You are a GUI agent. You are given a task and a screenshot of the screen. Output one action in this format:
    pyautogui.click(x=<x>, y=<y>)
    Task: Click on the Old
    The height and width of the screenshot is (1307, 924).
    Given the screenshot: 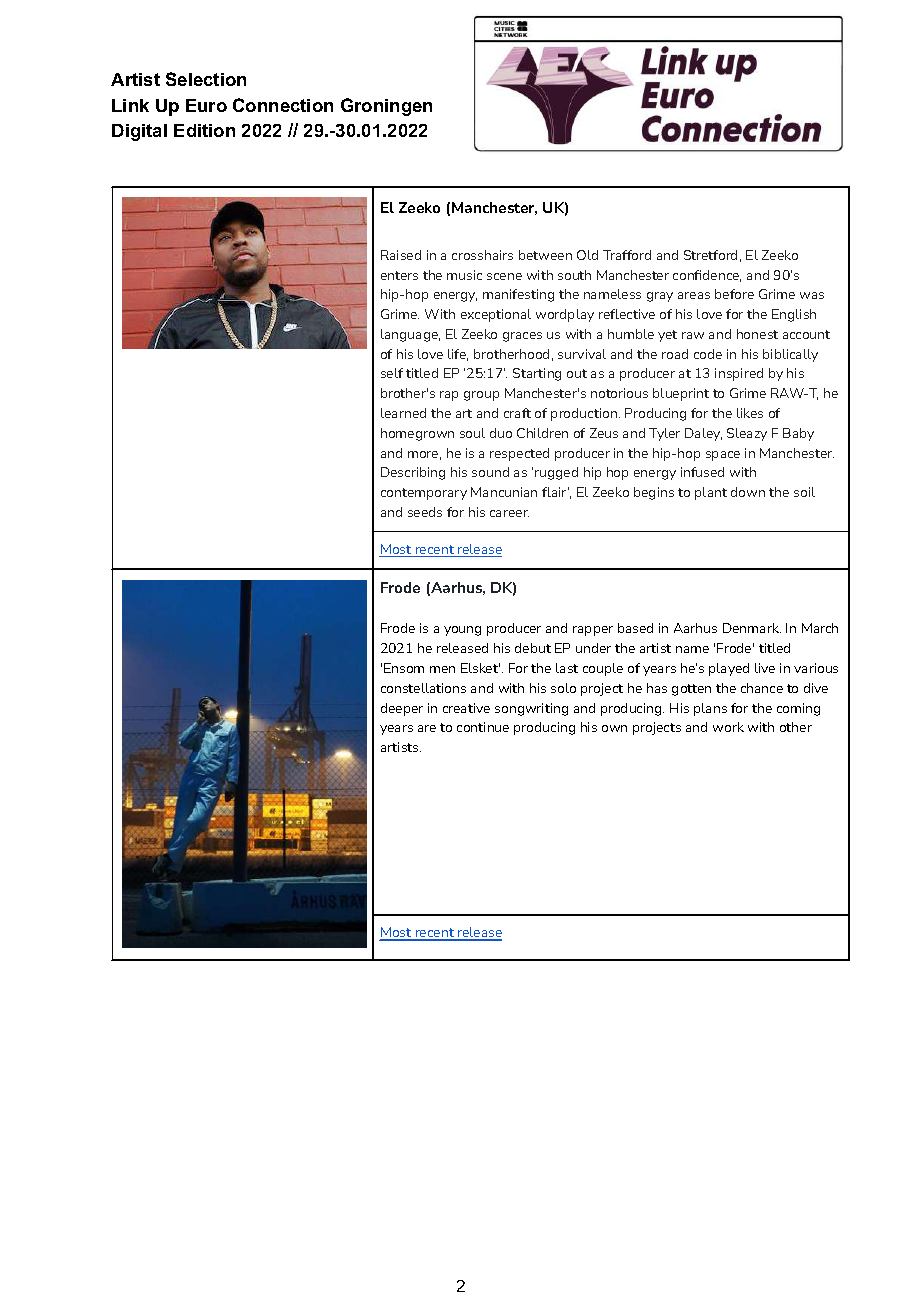 What is the action you would take?
    pyautogui.click(x=587, y=255)
